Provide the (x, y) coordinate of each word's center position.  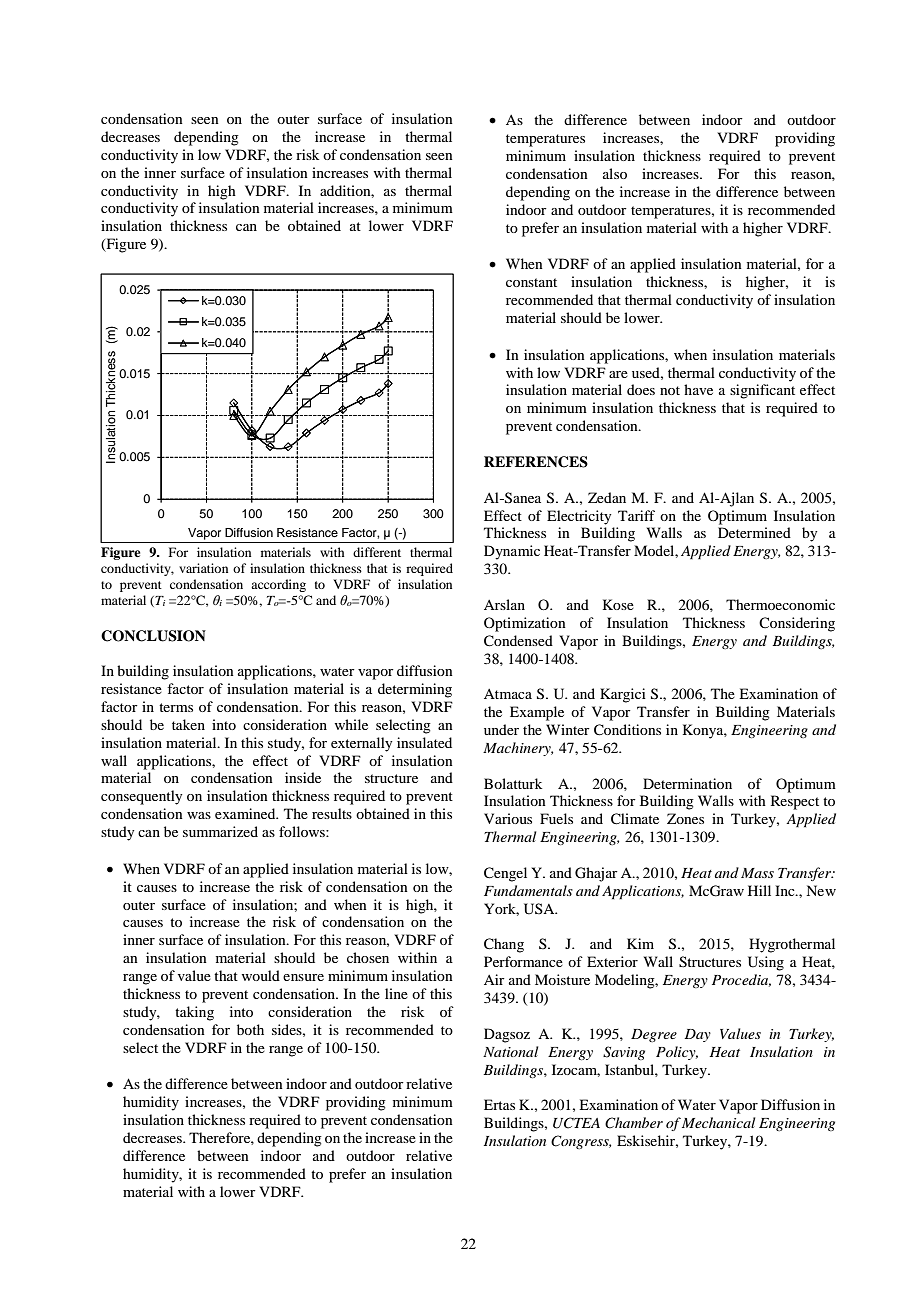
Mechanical (718, 1122)
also (615, 173)
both (250, 1029)
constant (531, 282)
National (510, 1051)
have (698, 389)
